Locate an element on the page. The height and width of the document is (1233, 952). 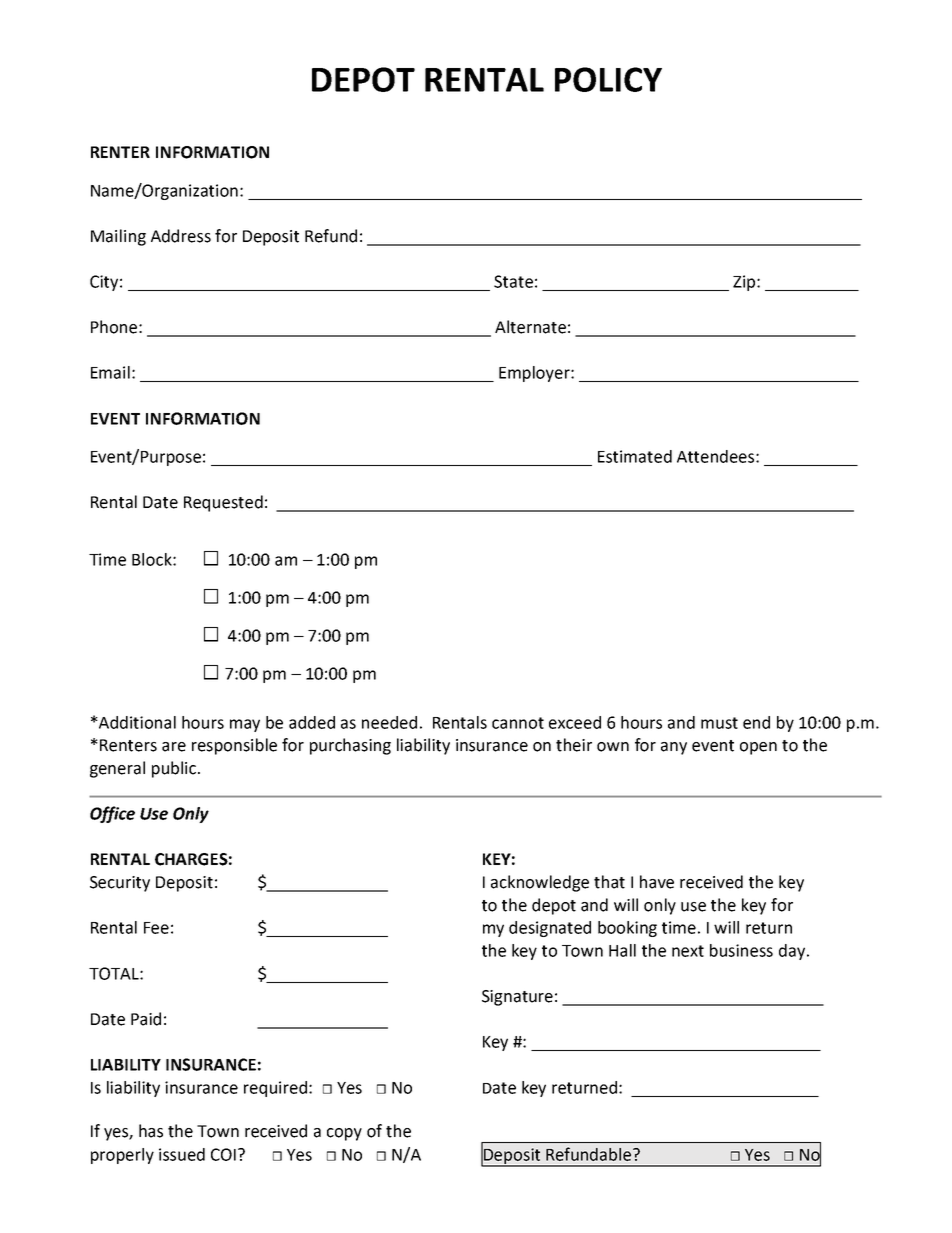
Employer is located at coordinates (535, 374).
